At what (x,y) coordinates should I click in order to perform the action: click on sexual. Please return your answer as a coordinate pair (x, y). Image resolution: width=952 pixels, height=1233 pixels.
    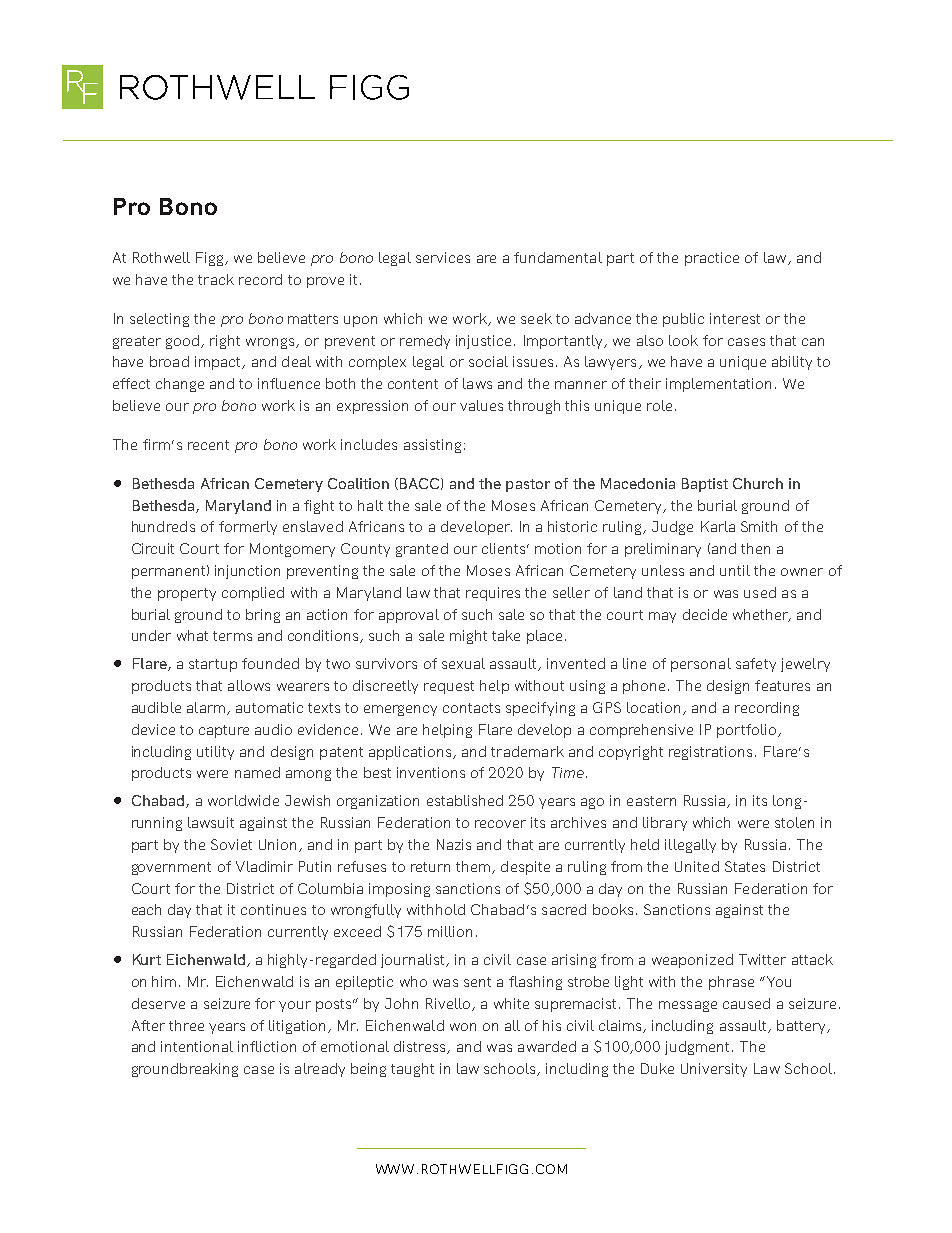
    Looking at the image, I should click on (463, 663).
